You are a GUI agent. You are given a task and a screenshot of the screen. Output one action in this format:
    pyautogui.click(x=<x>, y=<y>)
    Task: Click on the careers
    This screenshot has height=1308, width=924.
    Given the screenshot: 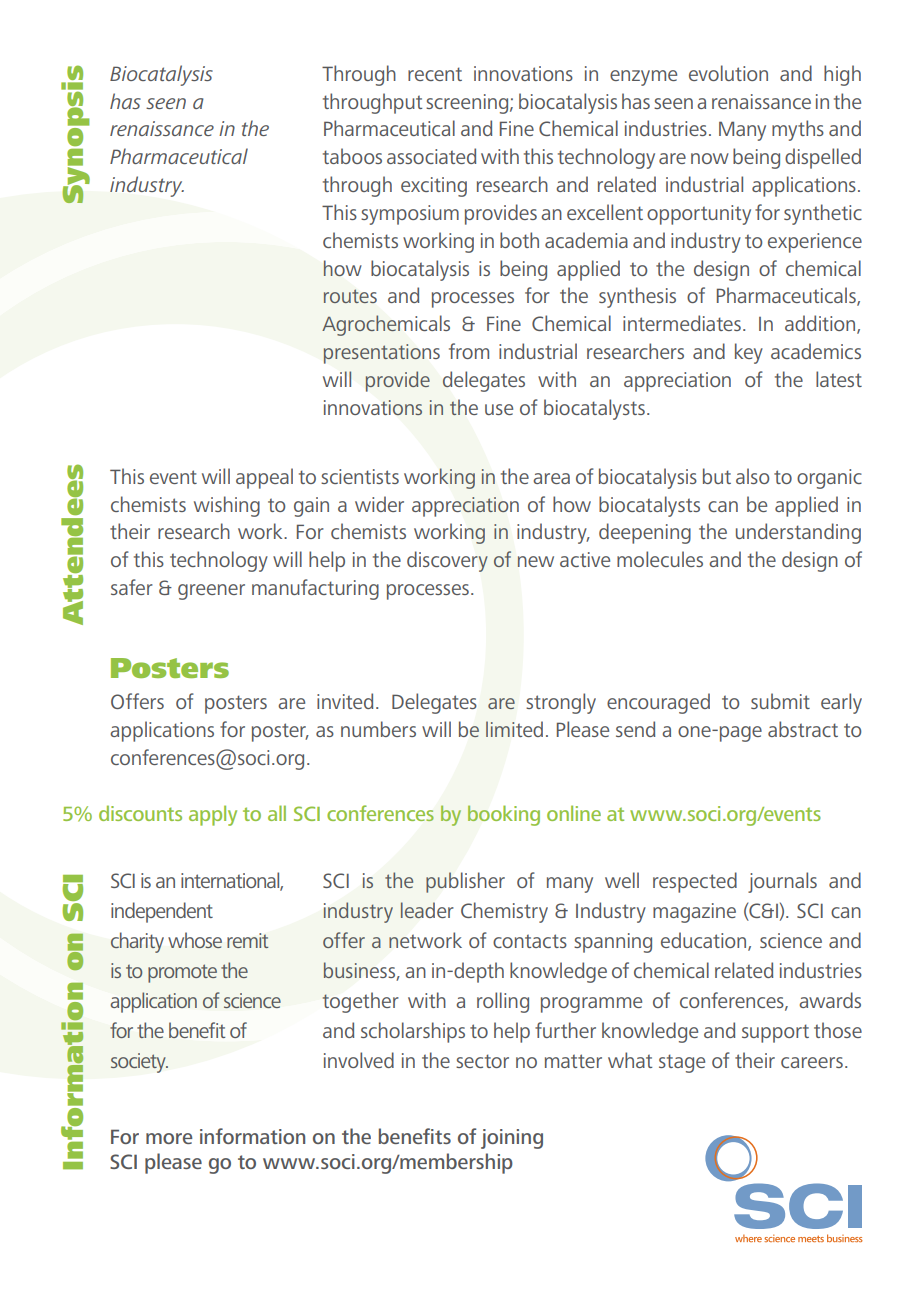 What is the action you would take?
    pyautogui.click(x=812, y=1062)
